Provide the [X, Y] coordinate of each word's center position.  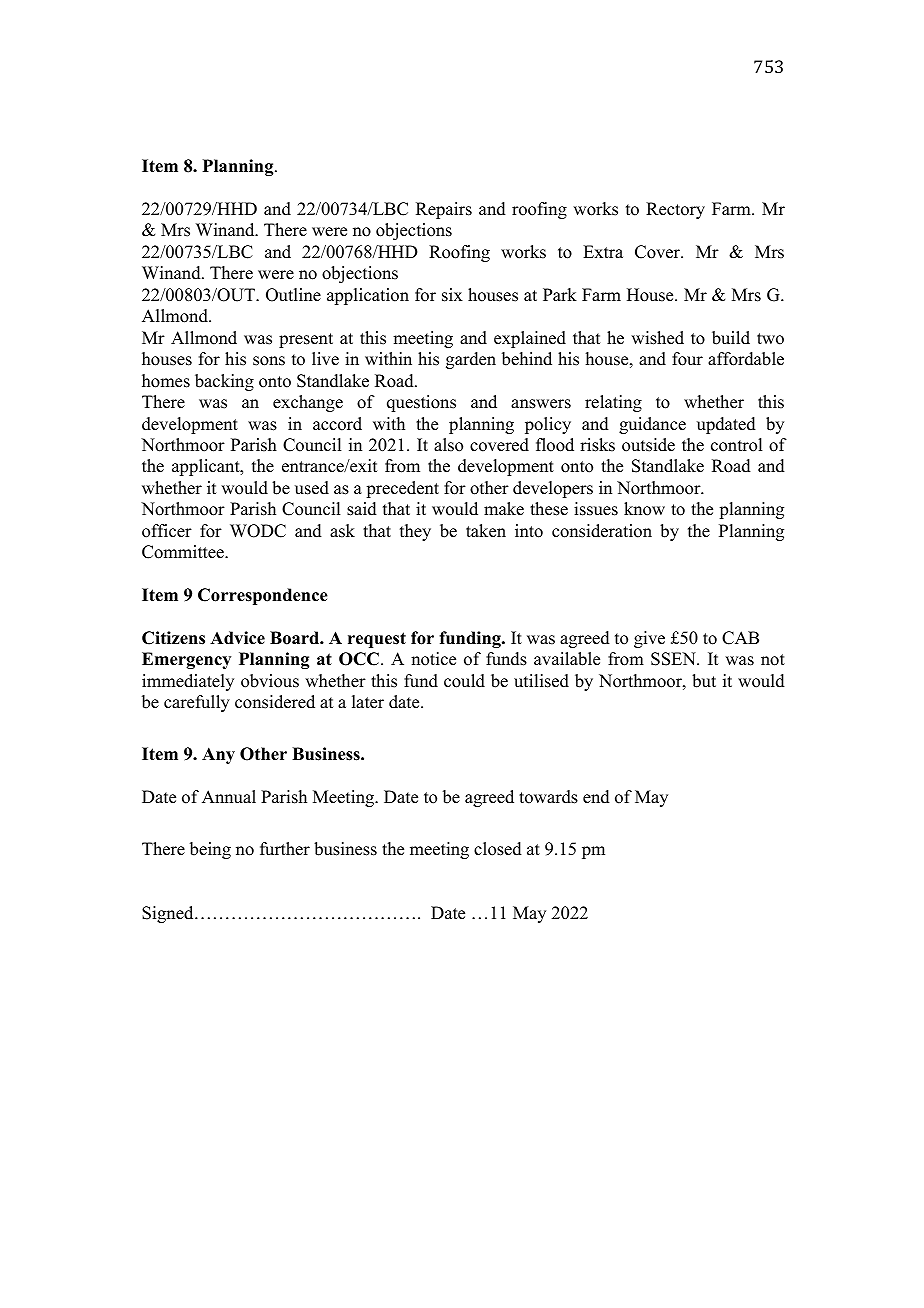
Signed [169, 914]
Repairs [444, 210]
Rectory [675, 210]
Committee [184, 552]
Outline [293, 295]
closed [498, 849]
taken [486, 531]
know [644, 509]
